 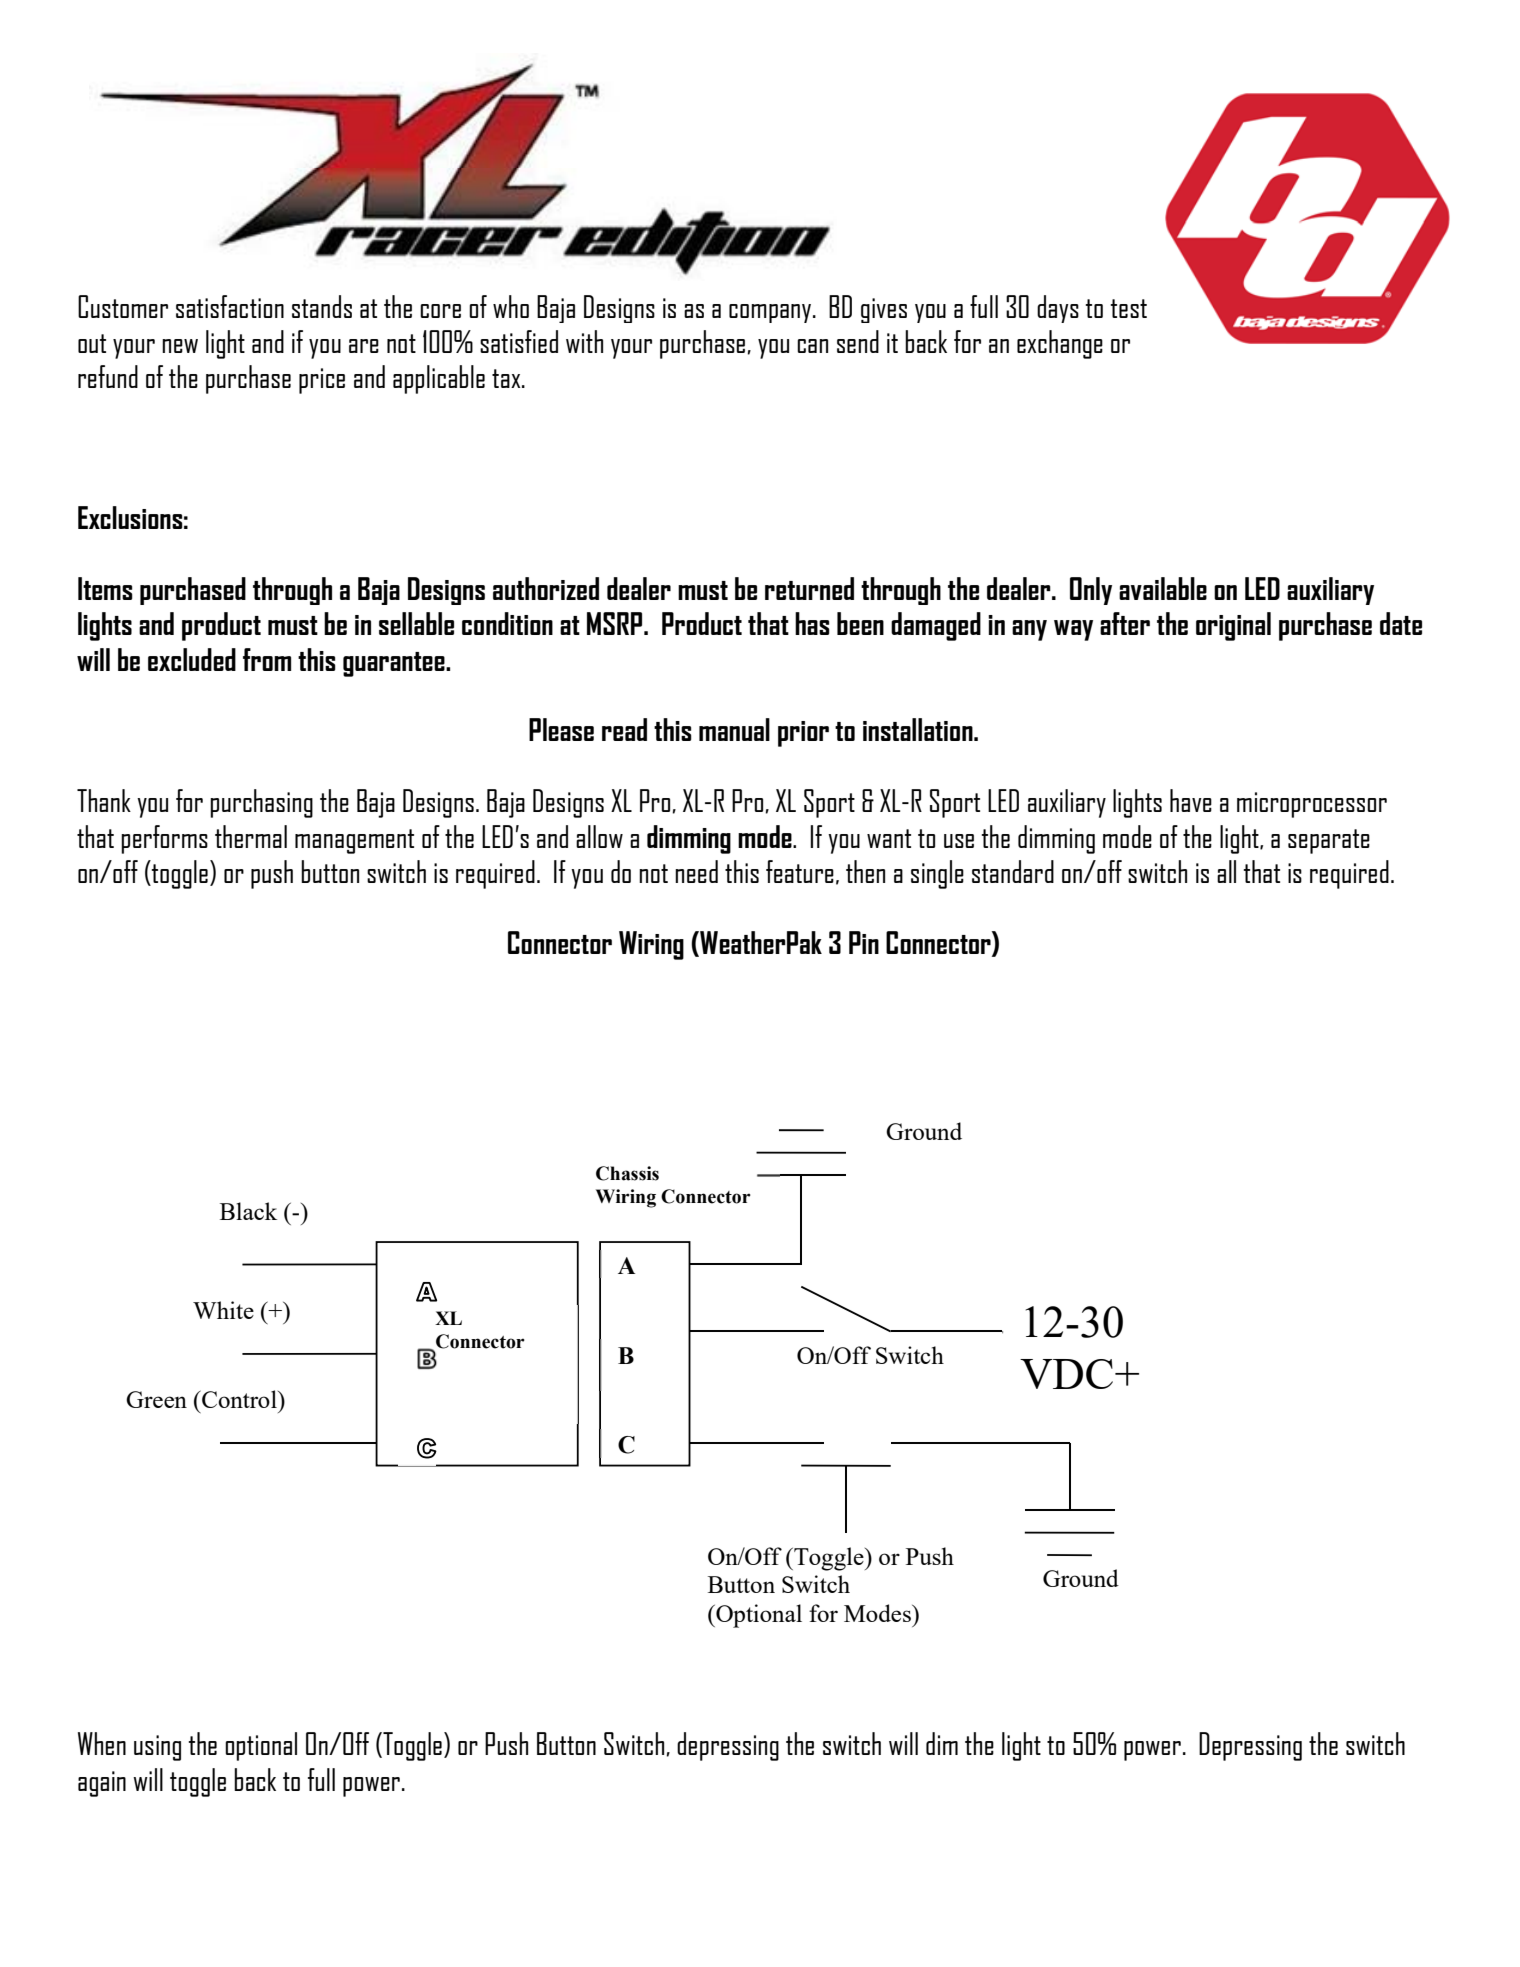 I want to click on Chassis, so click(x=627, y=1173).
